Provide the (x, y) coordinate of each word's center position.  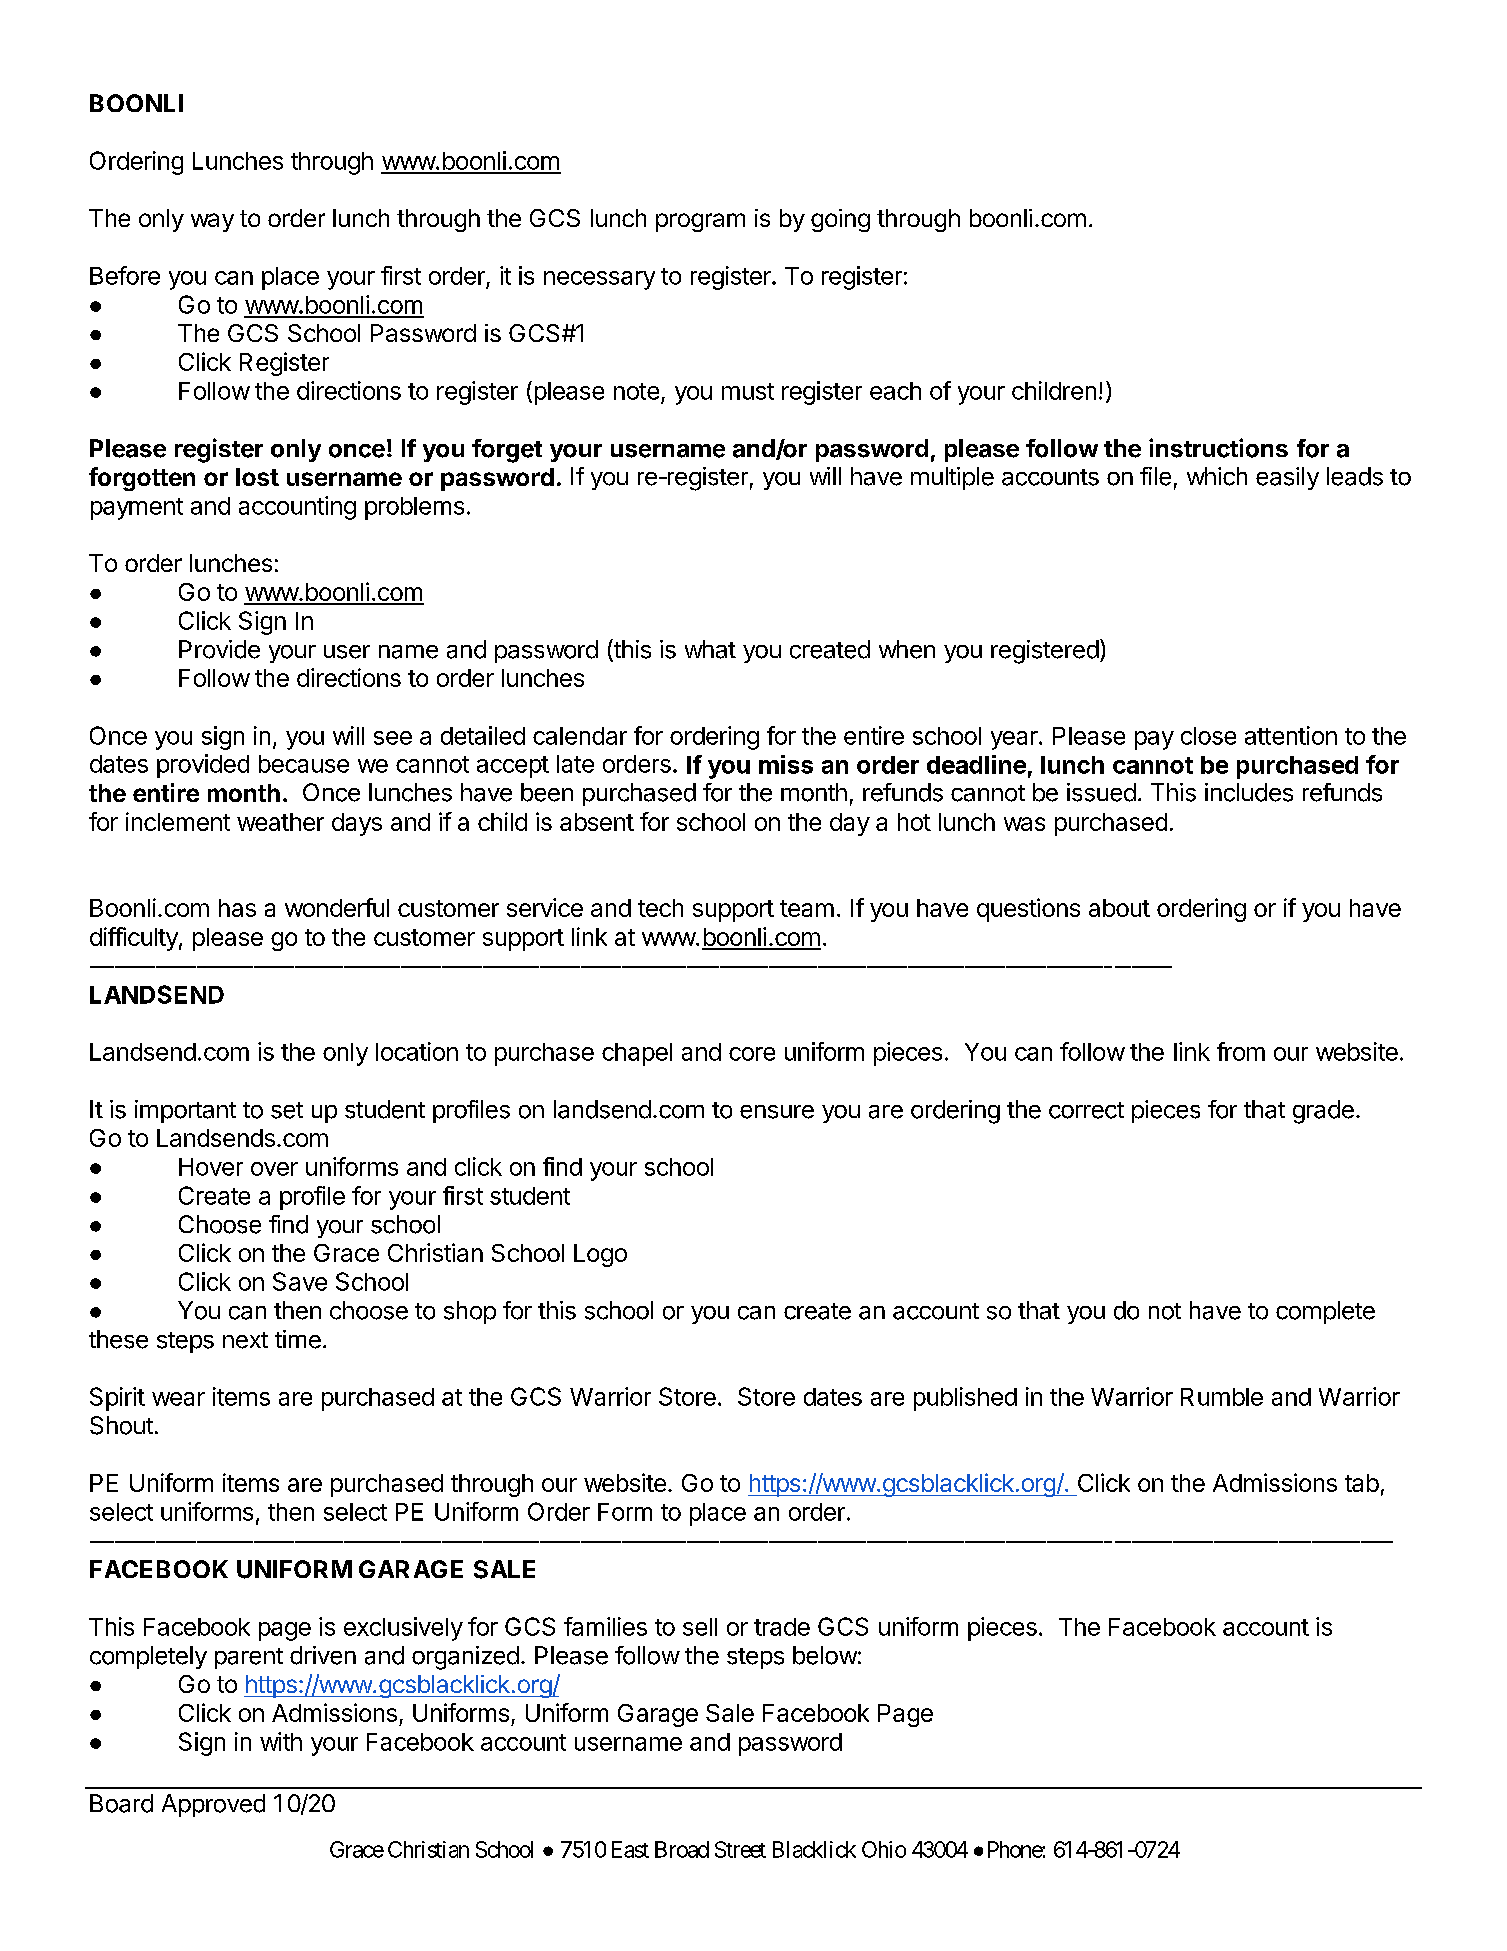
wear (178, 1399)
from (1241, 1051)
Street (740, 1849)
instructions (1218, 448)
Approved (213, 1805)
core (752, 1054)
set (287, 1110)
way (212, 222)
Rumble (1222, 1397)
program (700, 222)
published (965, 1399)
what (710, 649)
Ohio (884, 1849)
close (1208, 736)
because (304, 764)
